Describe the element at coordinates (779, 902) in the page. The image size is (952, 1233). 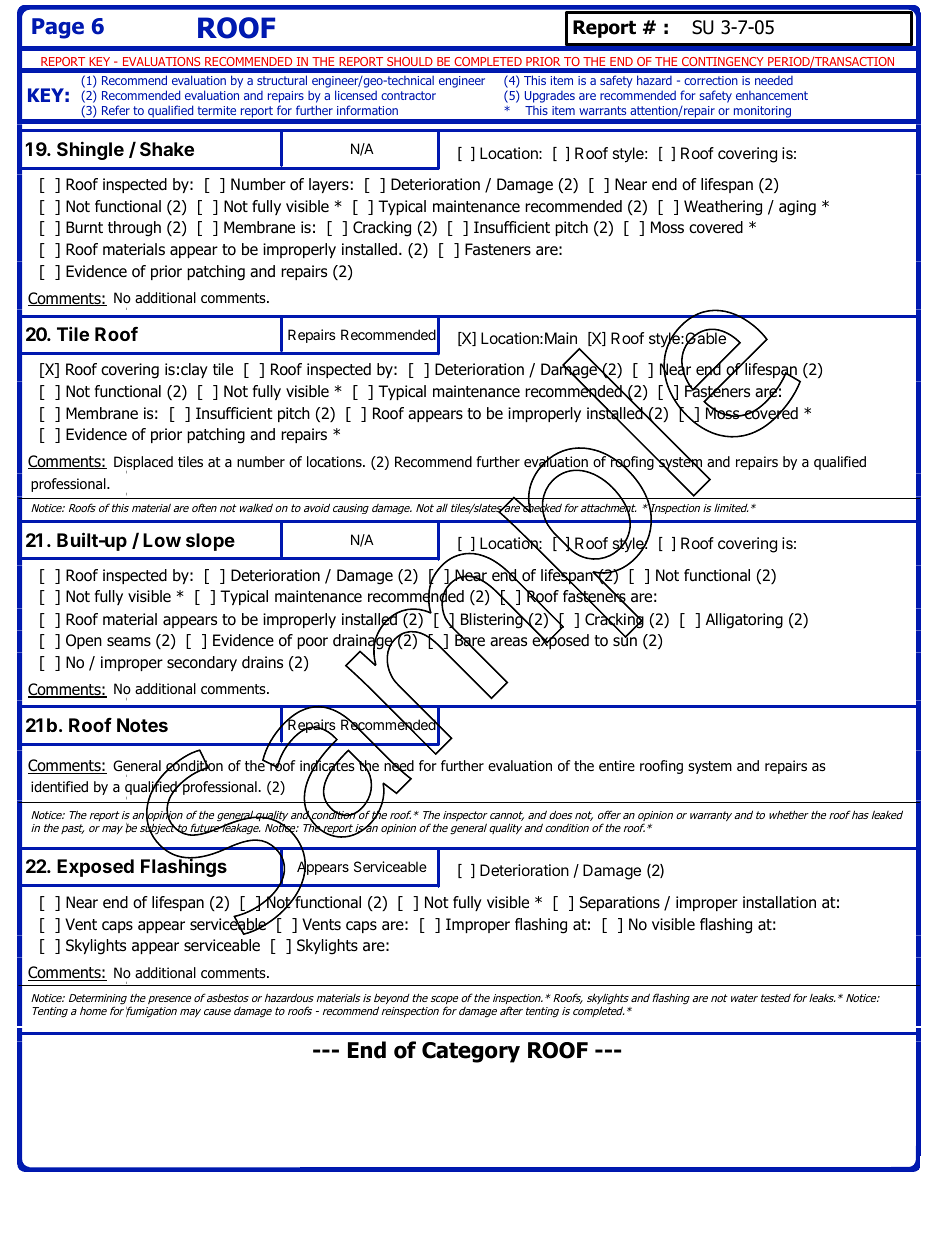
I see `installation` at that location.
